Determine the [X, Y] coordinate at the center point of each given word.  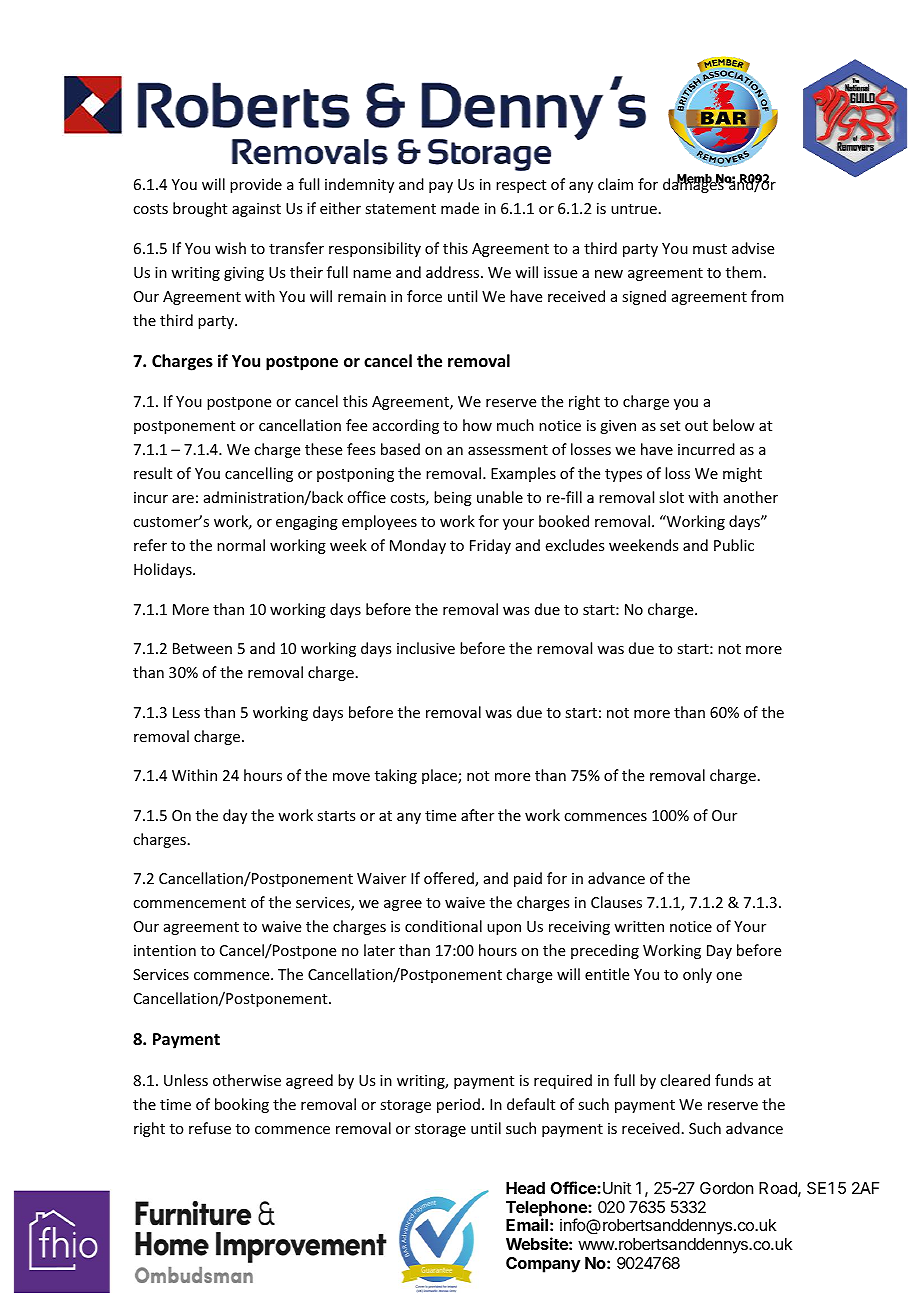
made [460, 208]
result [153, 473]
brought [200, 209]
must [710, 249]
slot [671, 497]
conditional [443, 926]
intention [165, 950]
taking [396, 776]
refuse [210, 1128]
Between [202, 648]
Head [525, 1188]
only [697, 975]
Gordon [726, 1188]
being [453, 498]
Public [734, 545]
